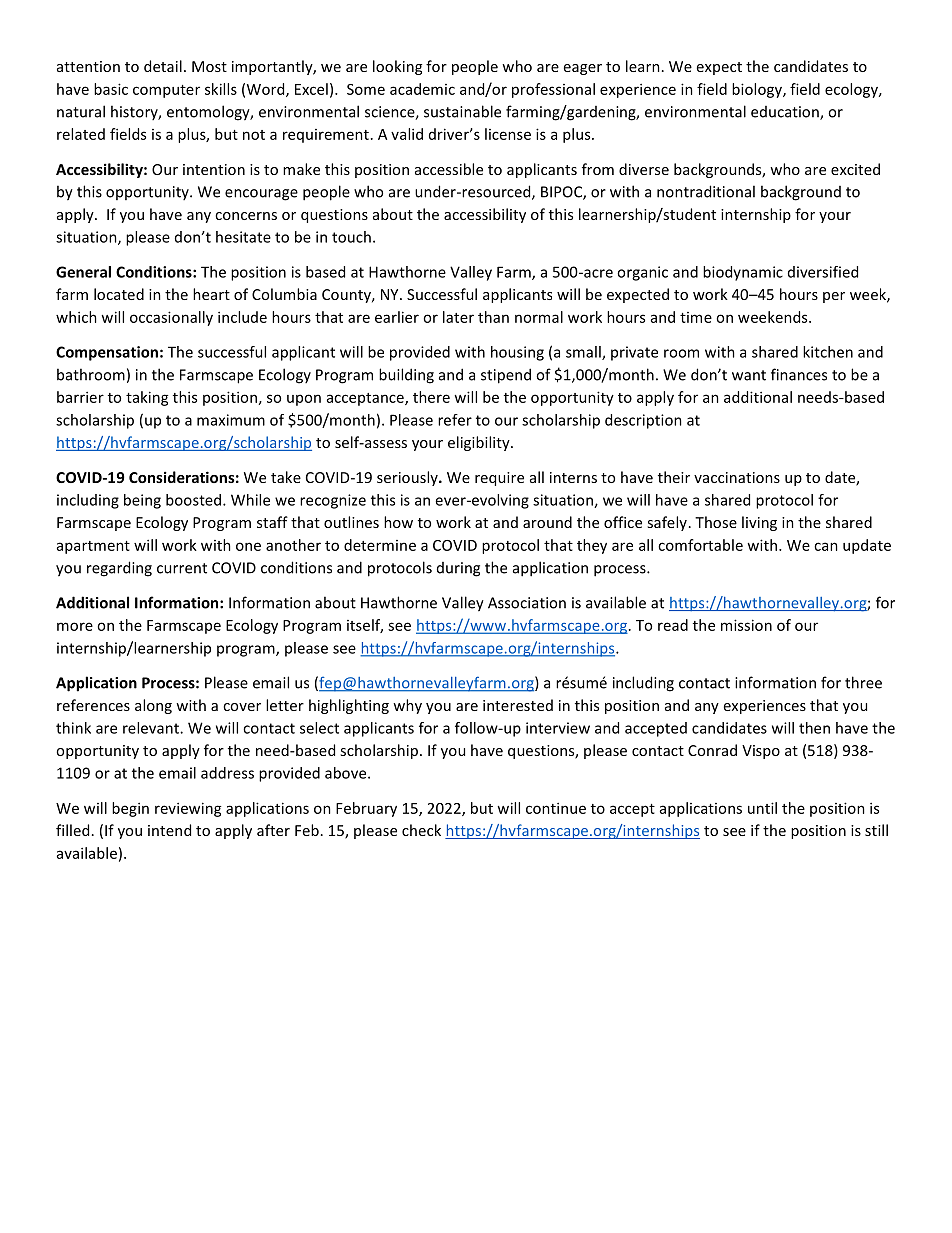 Image resolution: width=952 pixels, height=1233 pixels. Describe the element at coordinates (231, 420) in the screenshot. I see `maximum` at that location.
